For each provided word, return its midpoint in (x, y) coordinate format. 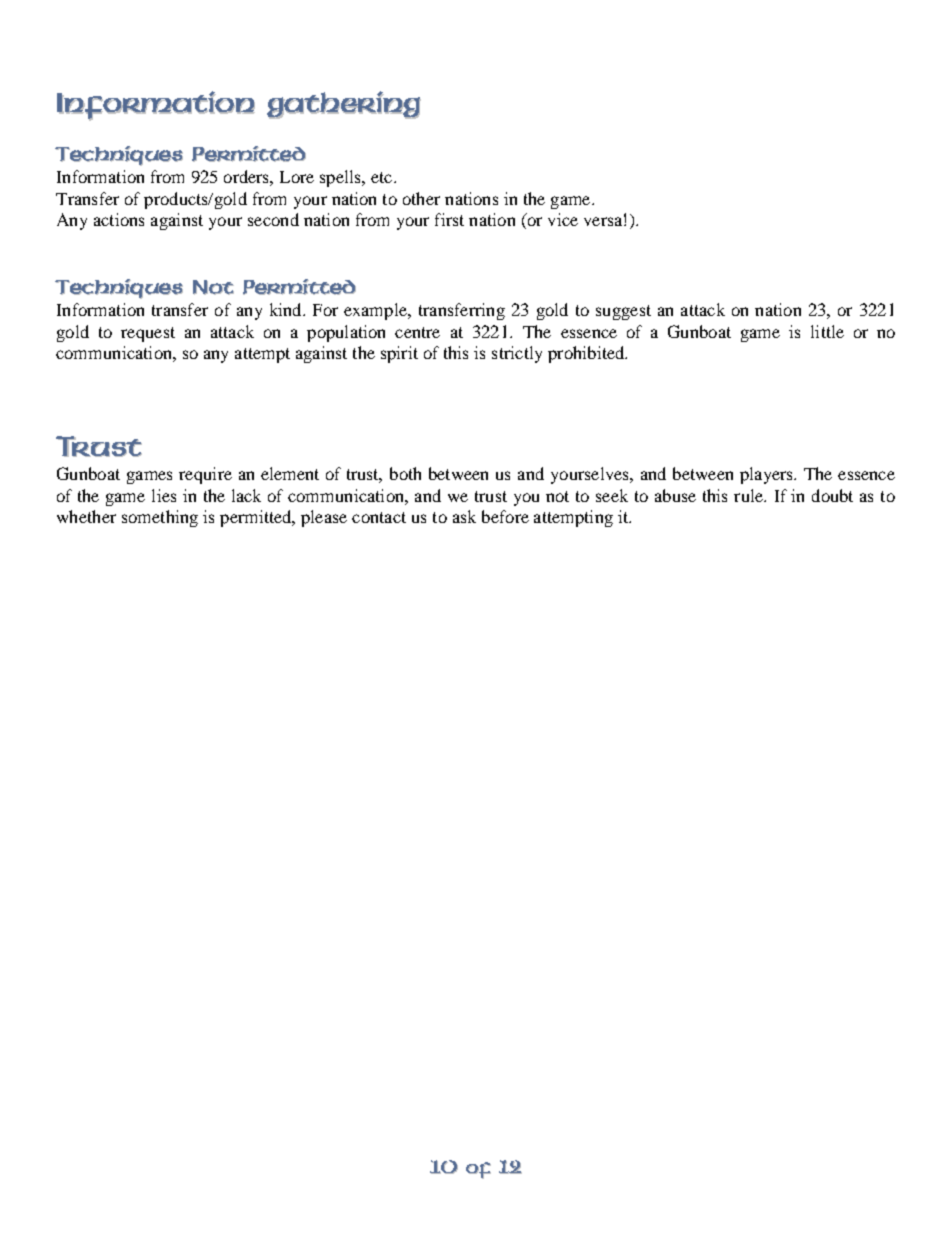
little (827, 331)
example (376, 311)
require (205, 475)
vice (563, 219)
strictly (517, 354)
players (767, 475)
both (405, 473)
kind (287, 309)
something (160, 518)
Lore (297, 177)
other (421, 198)
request (148, 334)
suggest (623, 312)
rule (749, 495)
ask (464, 516)
